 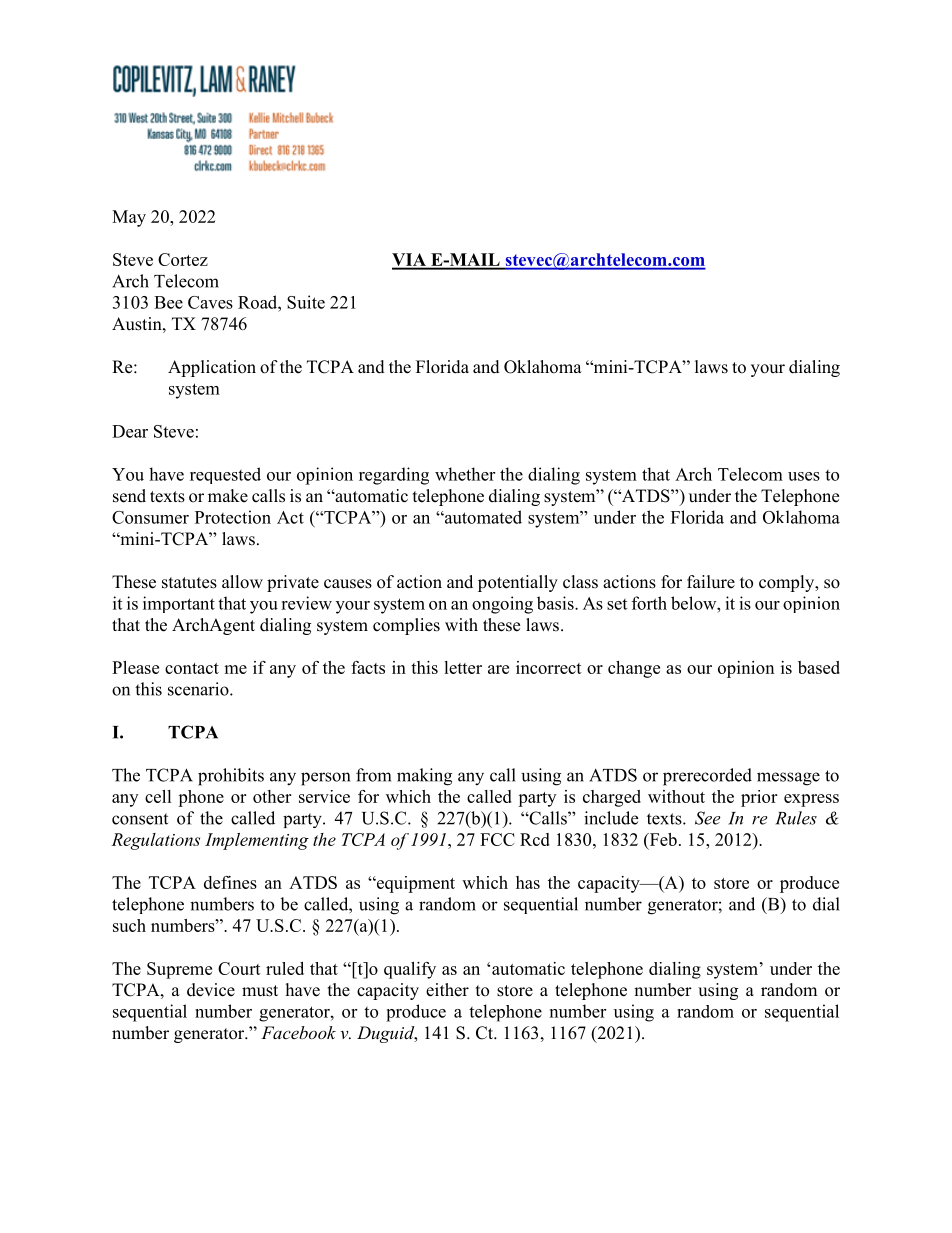 What do you see at coordinates (528, 882) in the page?
I see `has` at bounding box center [528, 882].
